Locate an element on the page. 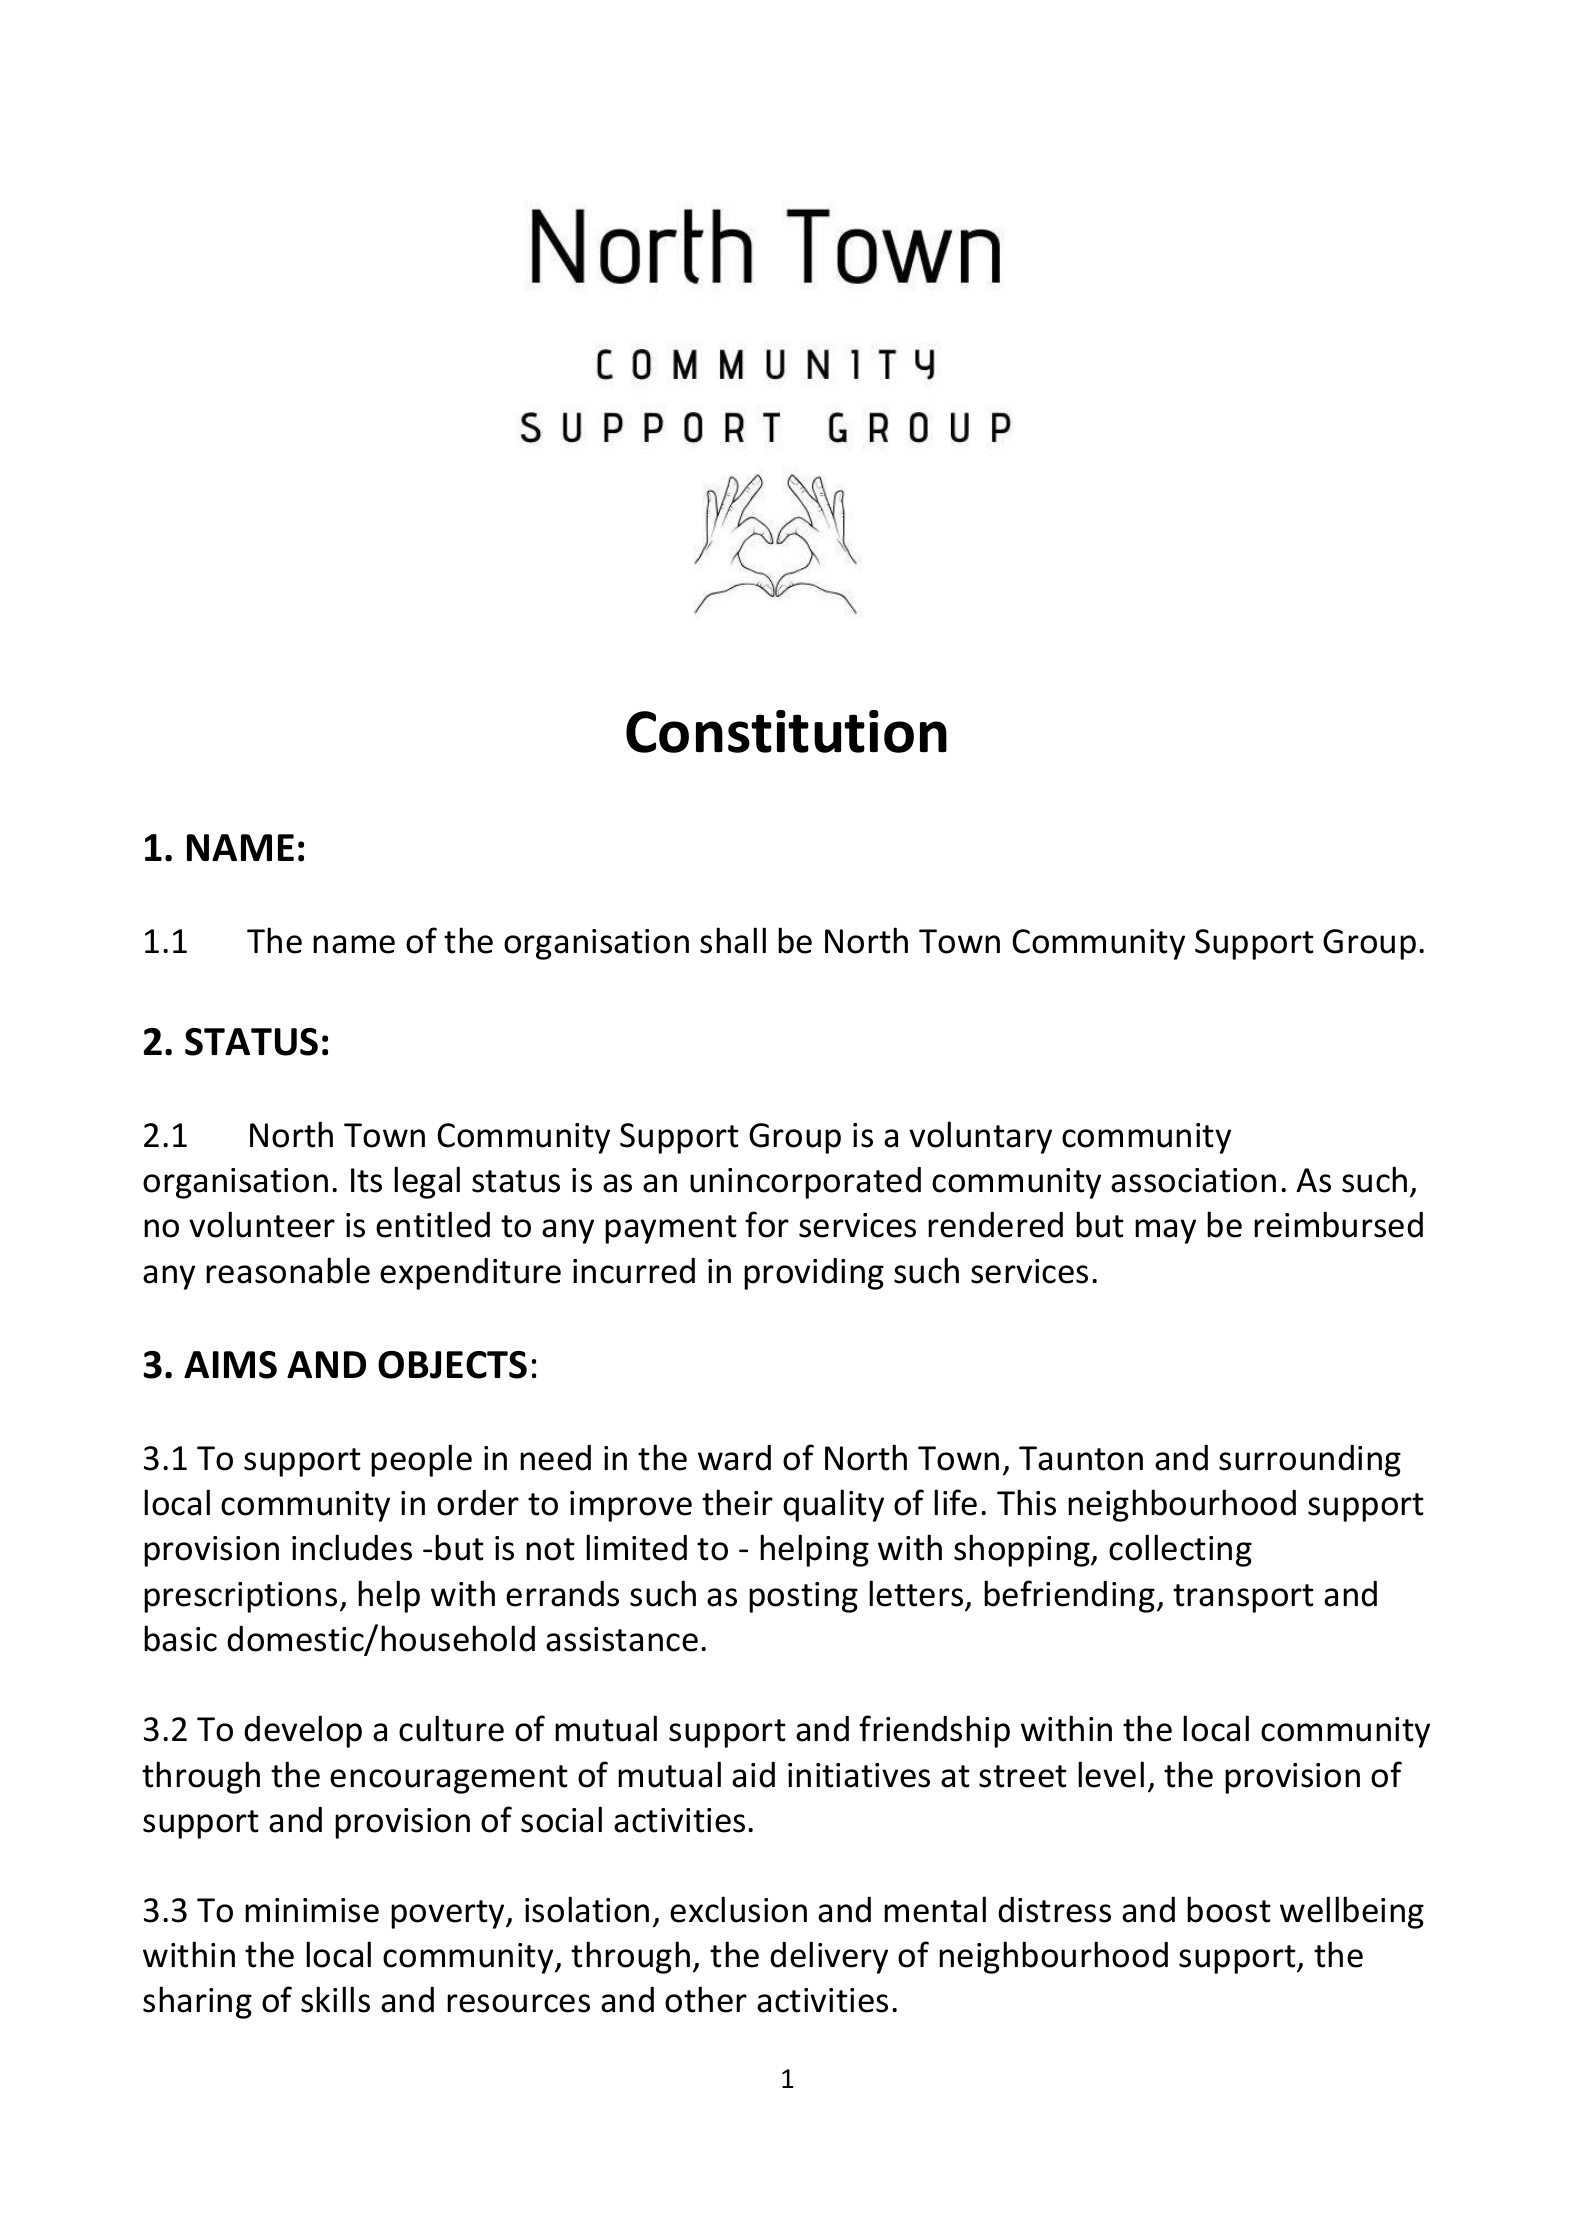 This document has width=1575, height=2227. shall is located at coordinates (733, 940).
